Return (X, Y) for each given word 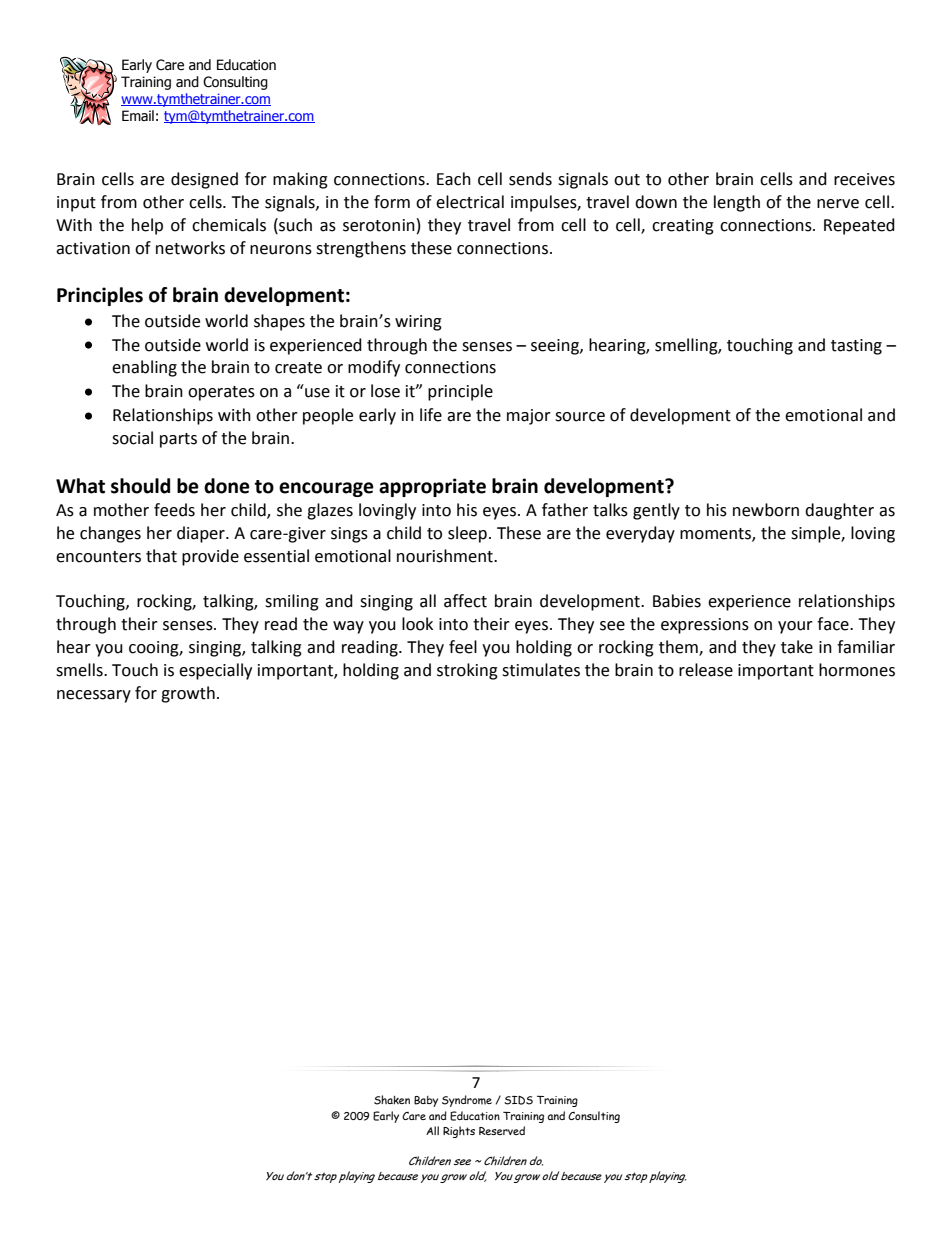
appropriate (432, 487)
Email (138, 115)
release (706, 670)
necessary (94, 696)
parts (178, 440)
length (737, 203)
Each (454, 179)
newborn (766, 510)
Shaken (392, 1100)
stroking (467, 671)
